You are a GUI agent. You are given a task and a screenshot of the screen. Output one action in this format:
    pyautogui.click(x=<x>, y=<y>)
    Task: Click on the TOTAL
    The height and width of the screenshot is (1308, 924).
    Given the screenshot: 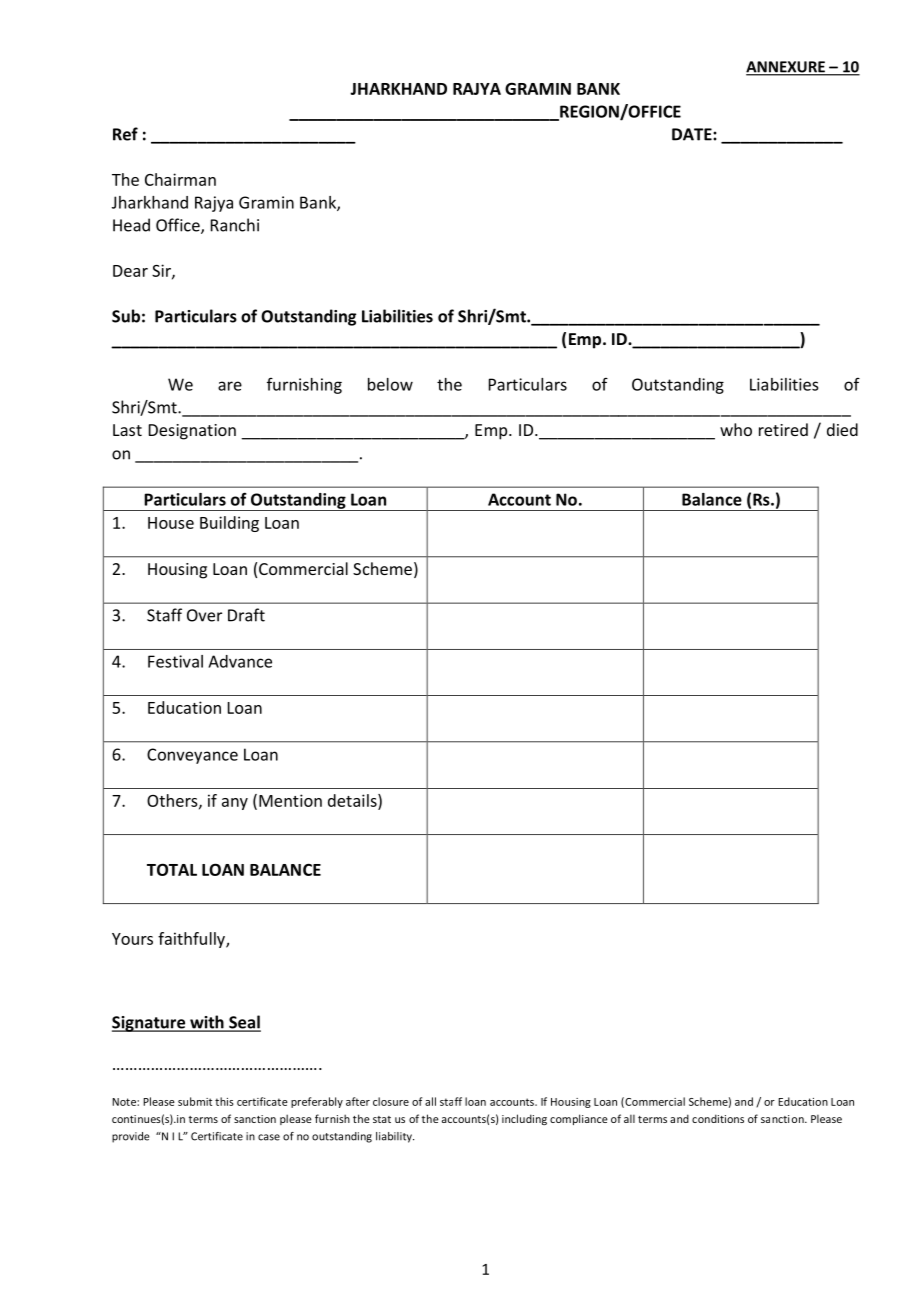 What is the action you would take?
    pyautogui.click(x=172, y=869)
